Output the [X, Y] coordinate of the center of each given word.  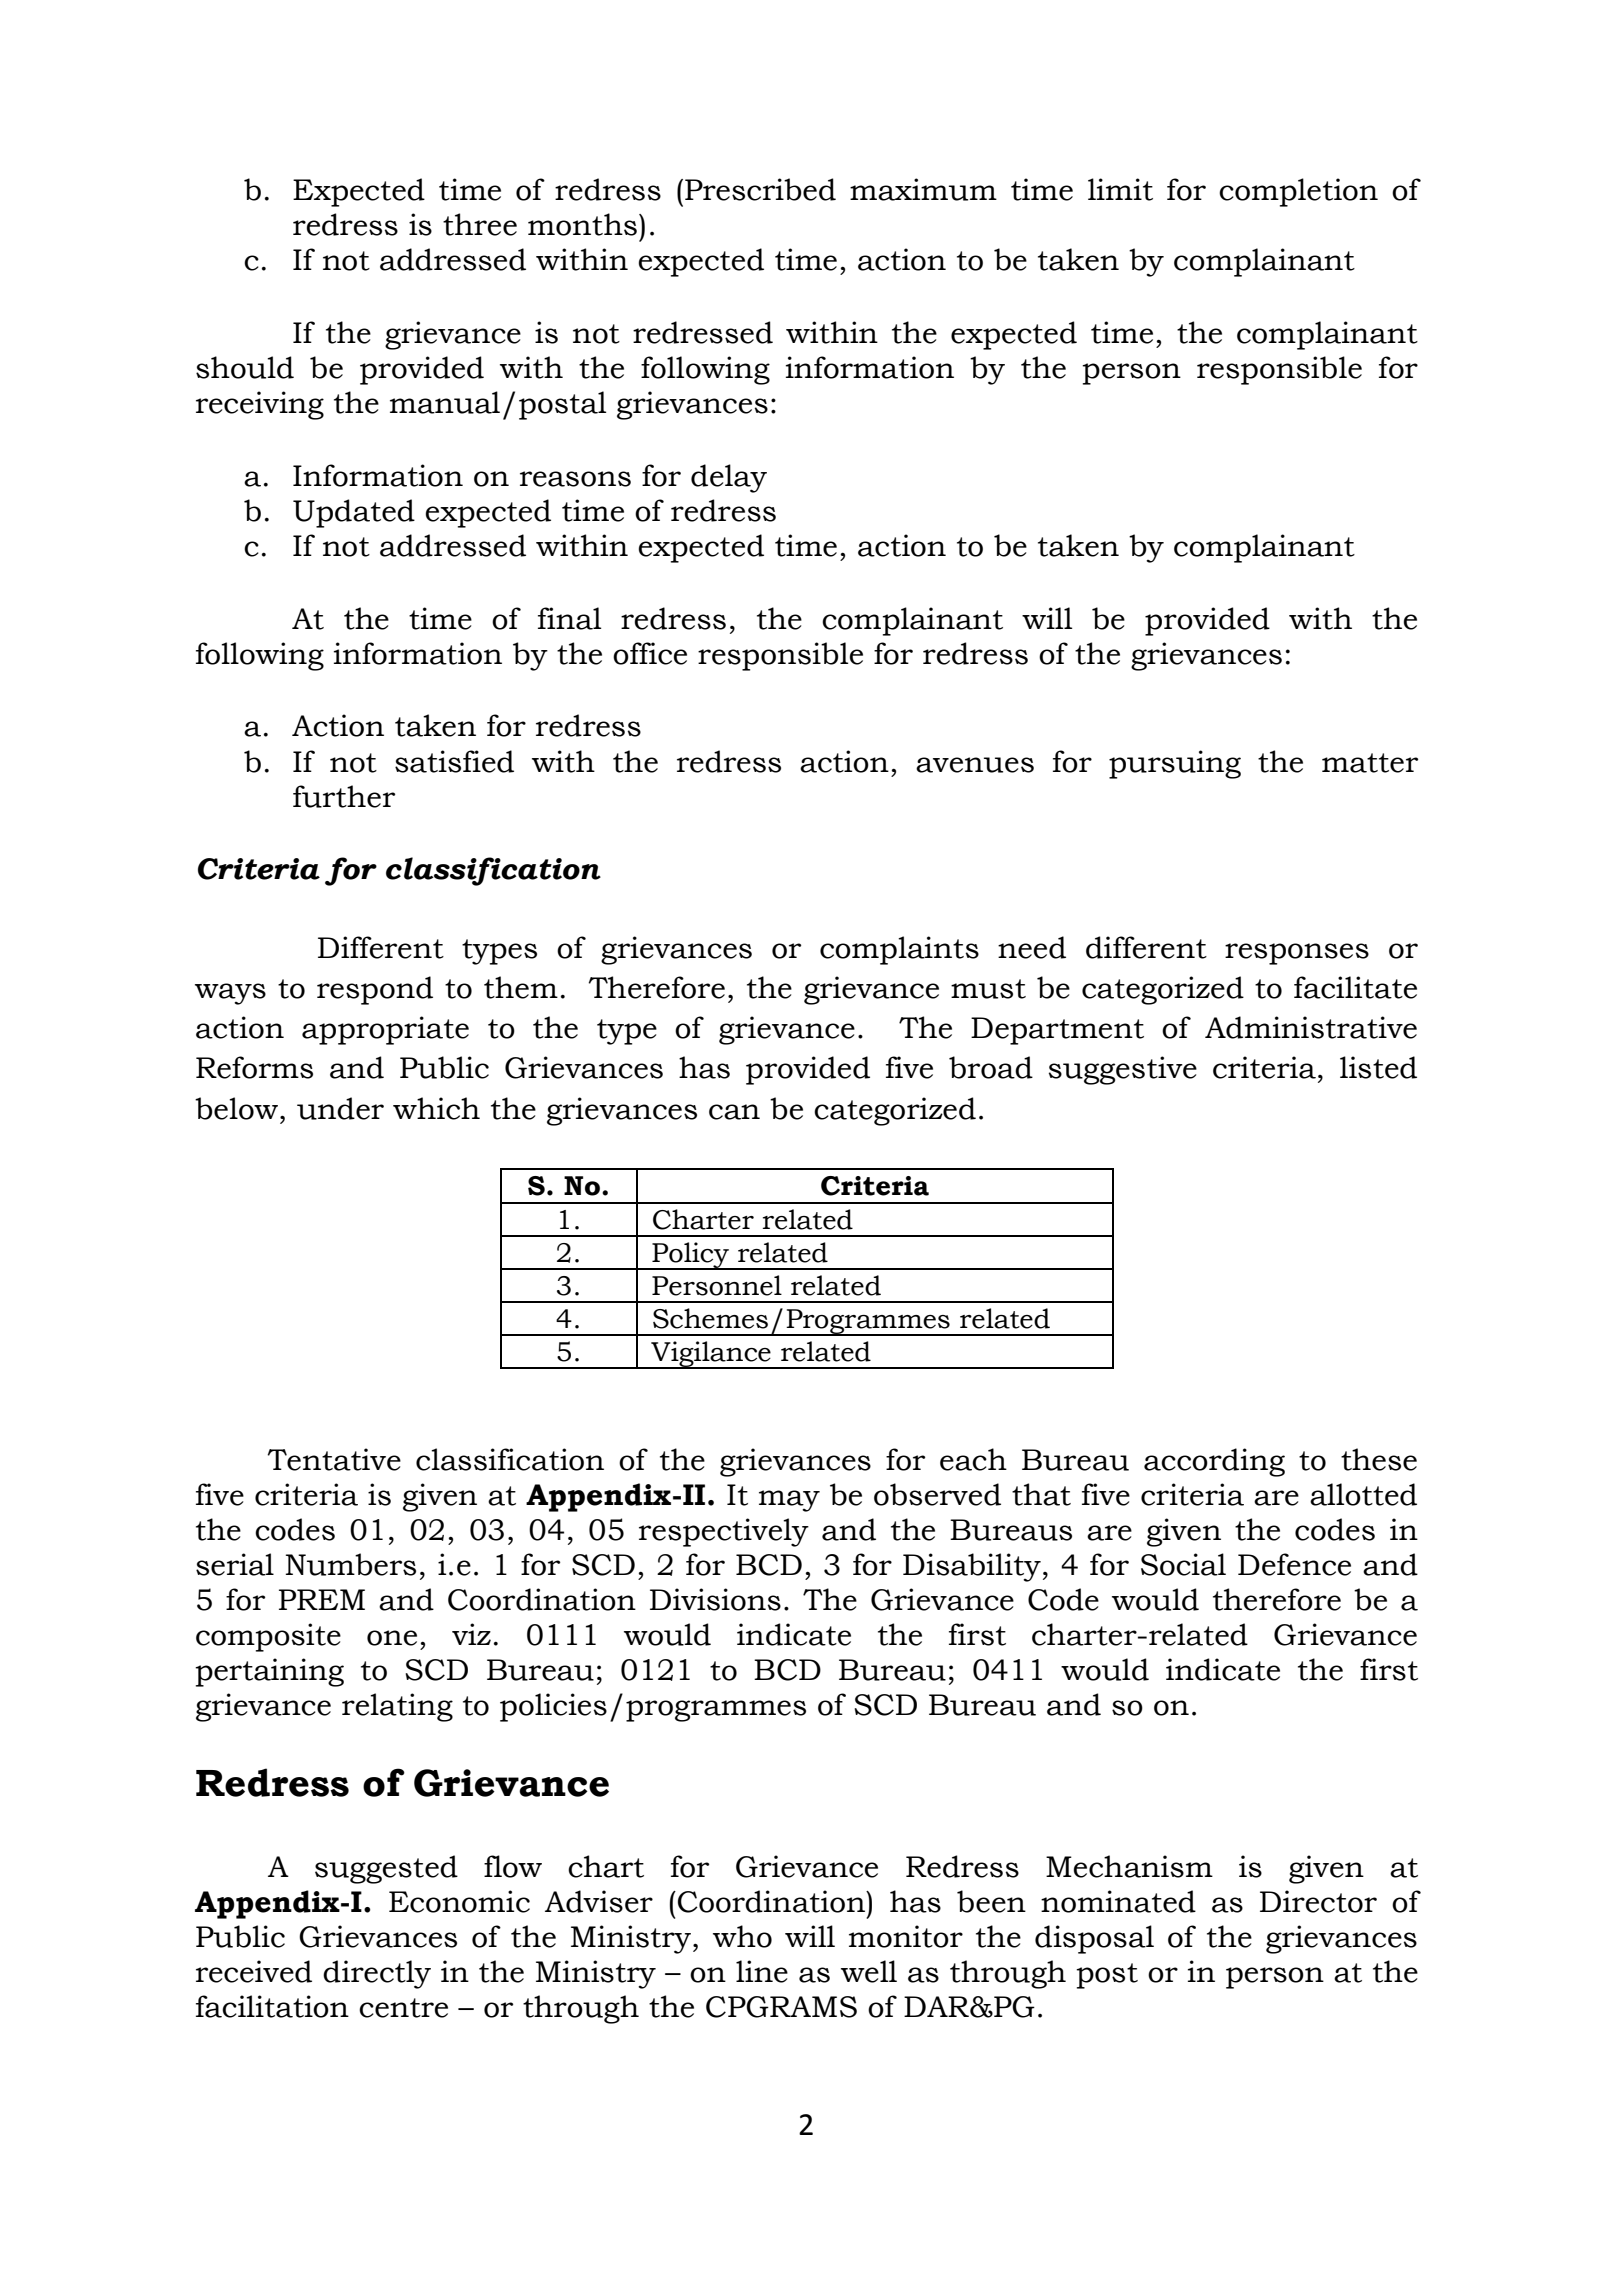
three [480, 224]
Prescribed [760, 189]
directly [377, 1974]
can [734, 1112]
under [340, 1108]
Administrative [1311, 1027]
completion [1298, 192]
